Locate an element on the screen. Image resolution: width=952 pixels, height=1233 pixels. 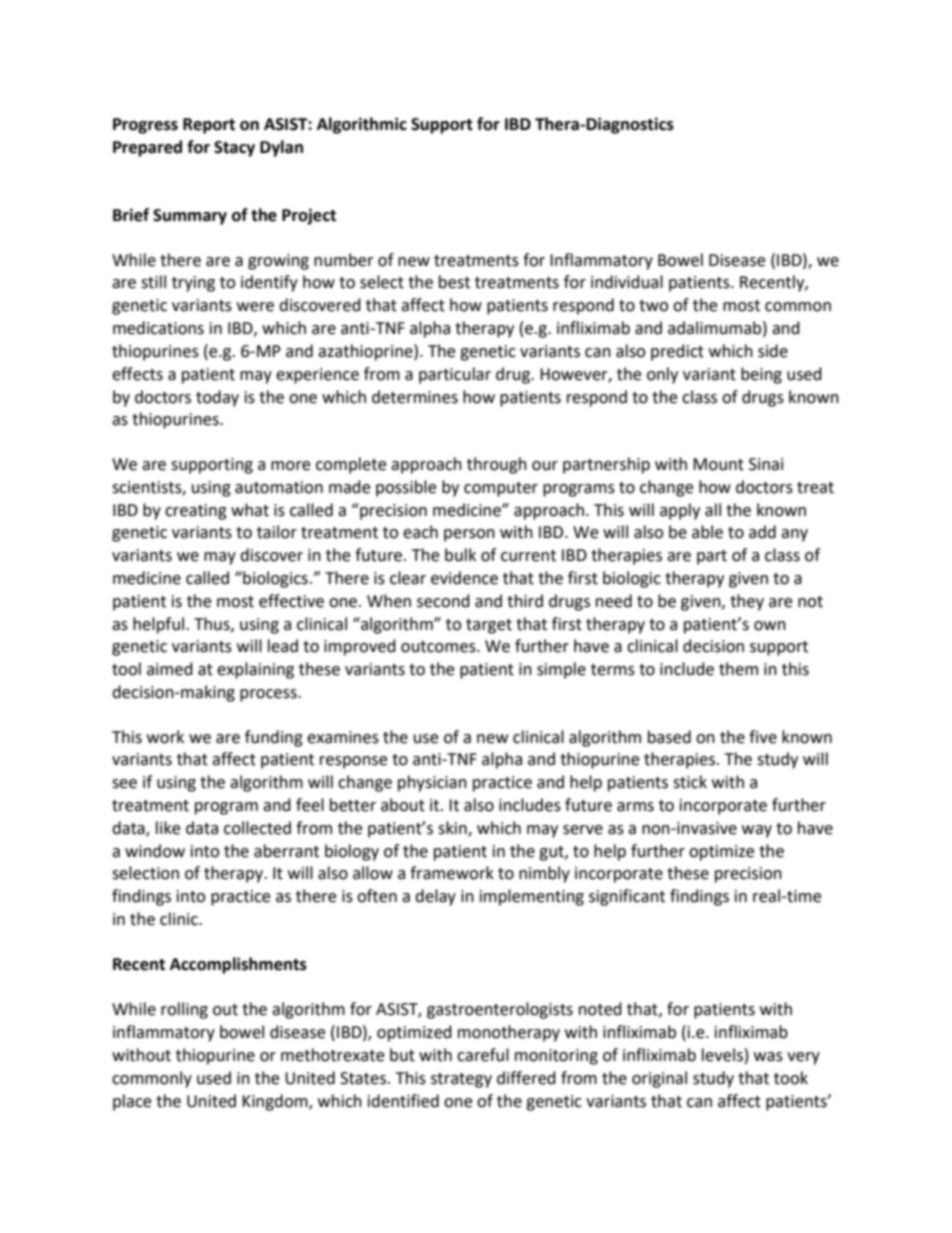
being is located at coordinates (761, 375).
